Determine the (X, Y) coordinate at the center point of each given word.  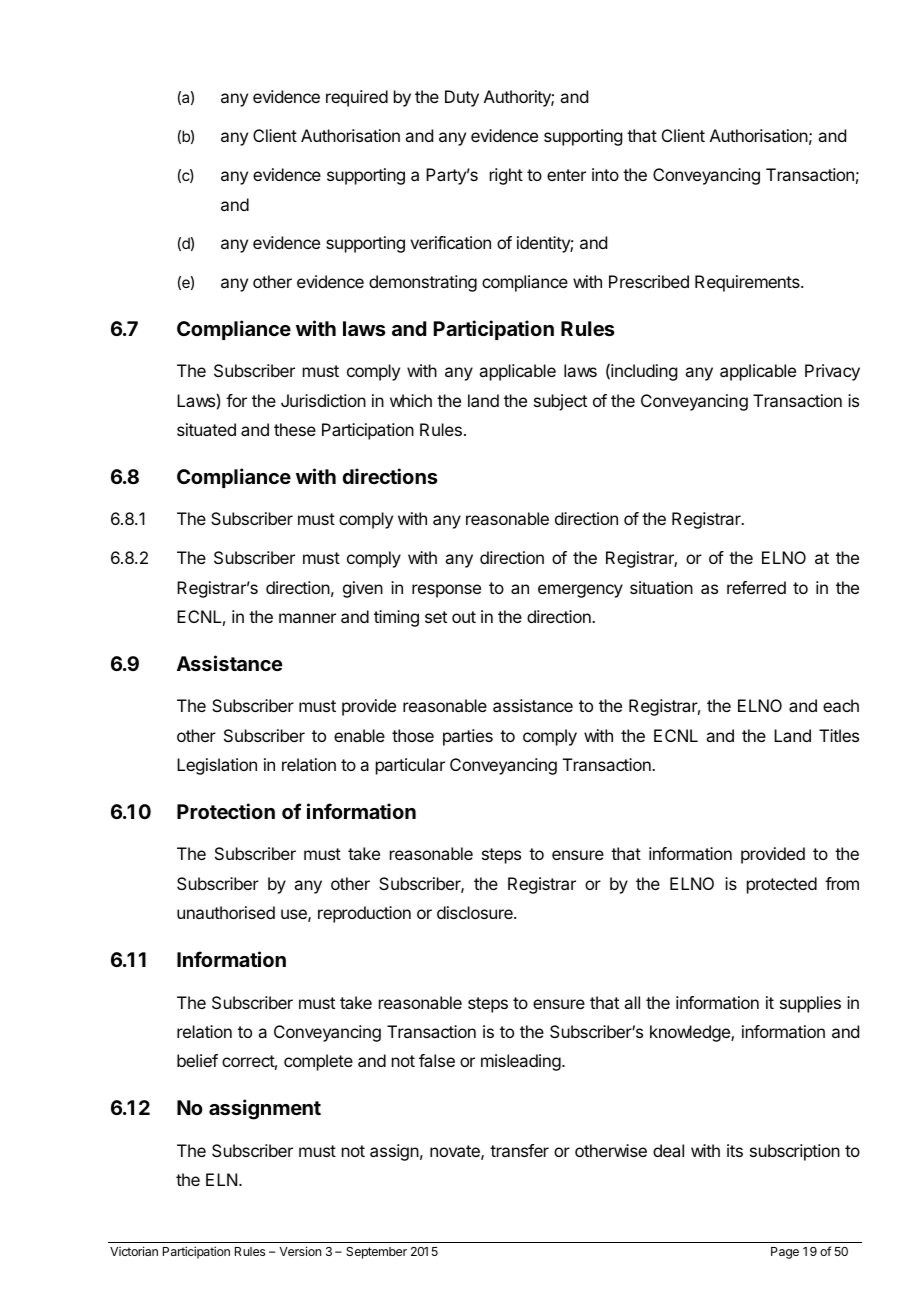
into (605, 174)
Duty (462, 98)
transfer (519, 1150)
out (464, 617)
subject (560, 402)
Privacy (832, 372)
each (841, 705)
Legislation (217, 766)
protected (782, 885)
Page (785, 1253)
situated (206, 429)
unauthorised (226, 912)
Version (300, 1251)
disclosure (476, 912)
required (357, 98)
